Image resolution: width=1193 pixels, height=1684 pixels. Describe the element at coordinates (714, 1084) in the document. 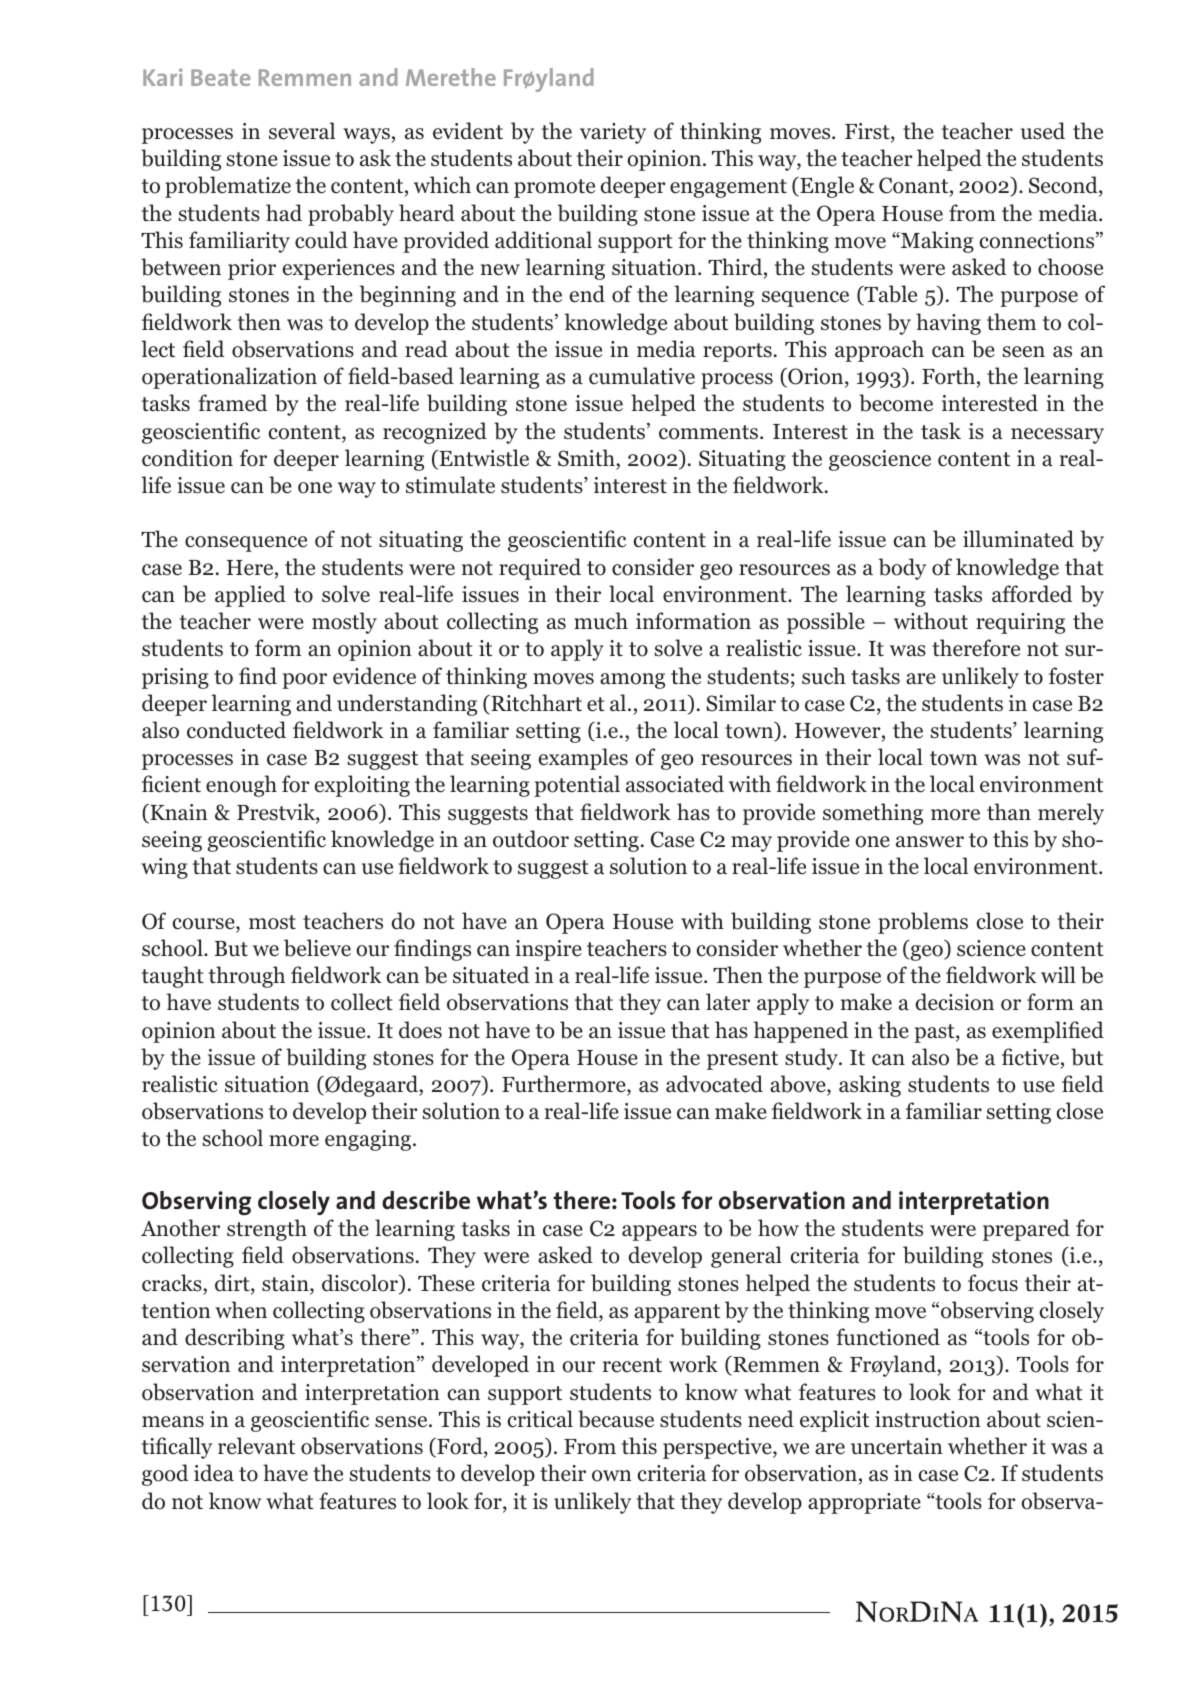

I see `advocated` at that location.
